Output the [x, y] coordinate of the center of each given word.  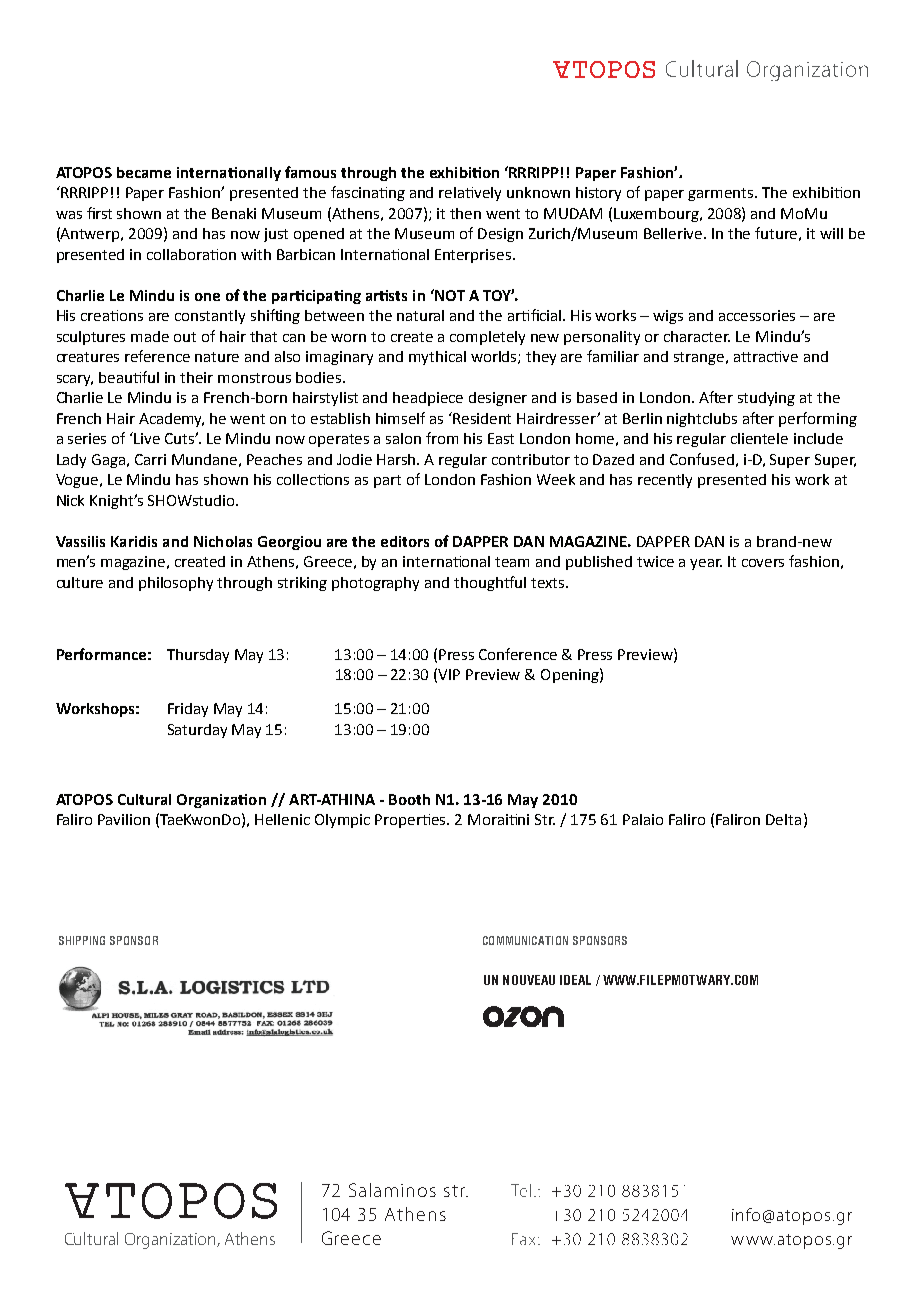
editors [405, 541]
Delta [783, 819]
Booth [409, 799]
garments [722, 194]
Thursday [198, 656]
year [706, 564]
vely [487, 194]
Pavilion [124, 819]
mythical [437, 358]
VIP [449, 674]
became [144, 172]
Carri [150, 459]
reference [157, 356]
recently [665, 481]
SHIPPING [82, 940]
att [742, 357]
